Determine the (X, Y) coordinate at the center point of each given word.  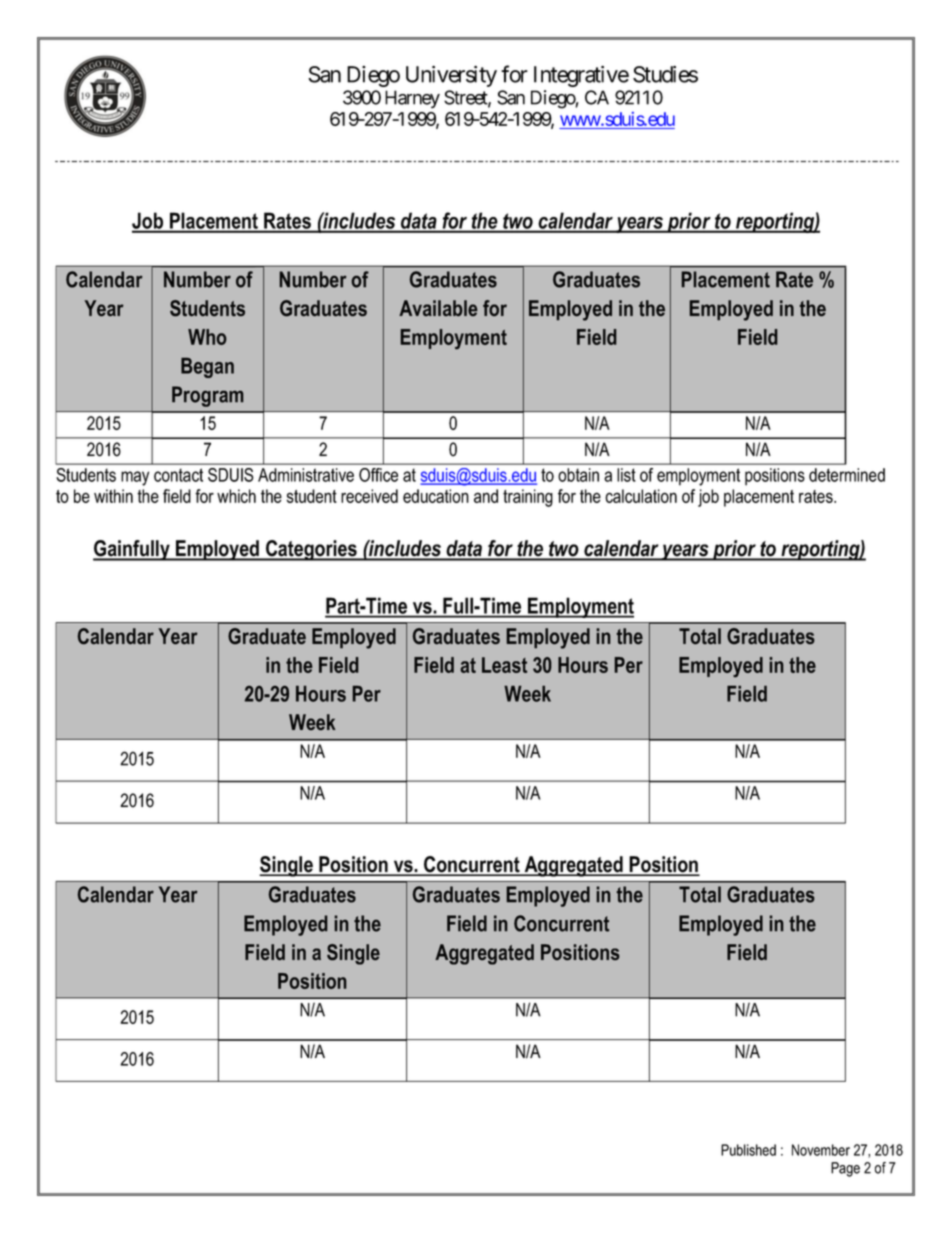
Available (438, 308)
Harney (412, 99)
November (821, 1150)
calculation (641, 496)
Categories (311, 550)
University (451, 76)
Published (748, 1150)
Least (504, 665)
